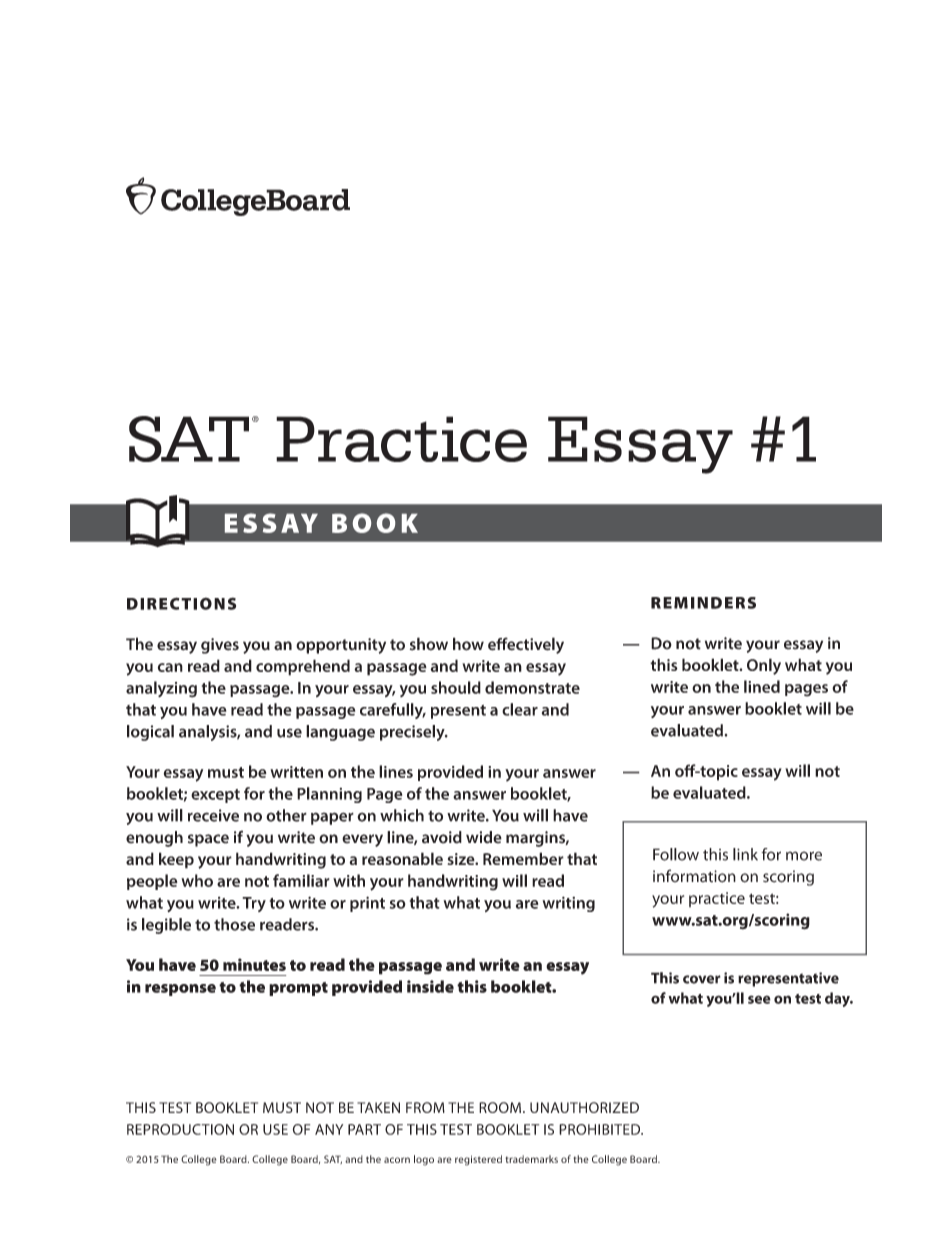 The width and height of the screenshot is (952, 1233). Describe the element at coordinates (254, 964) in the screenshot. I see `minutes` at that location.
